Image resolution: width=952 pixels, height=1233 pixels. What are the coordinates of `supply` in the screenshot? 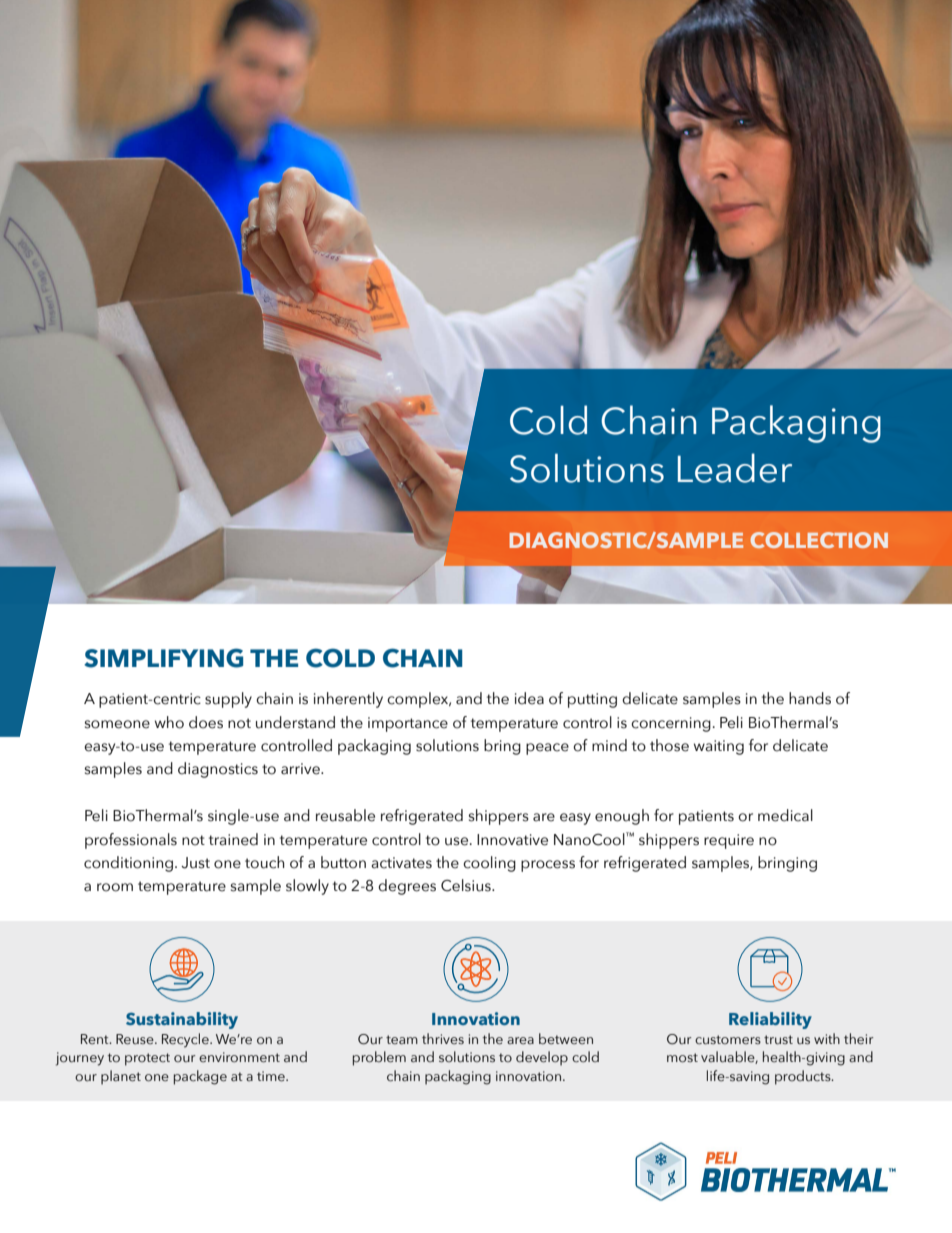 It's located at (228, 700).
